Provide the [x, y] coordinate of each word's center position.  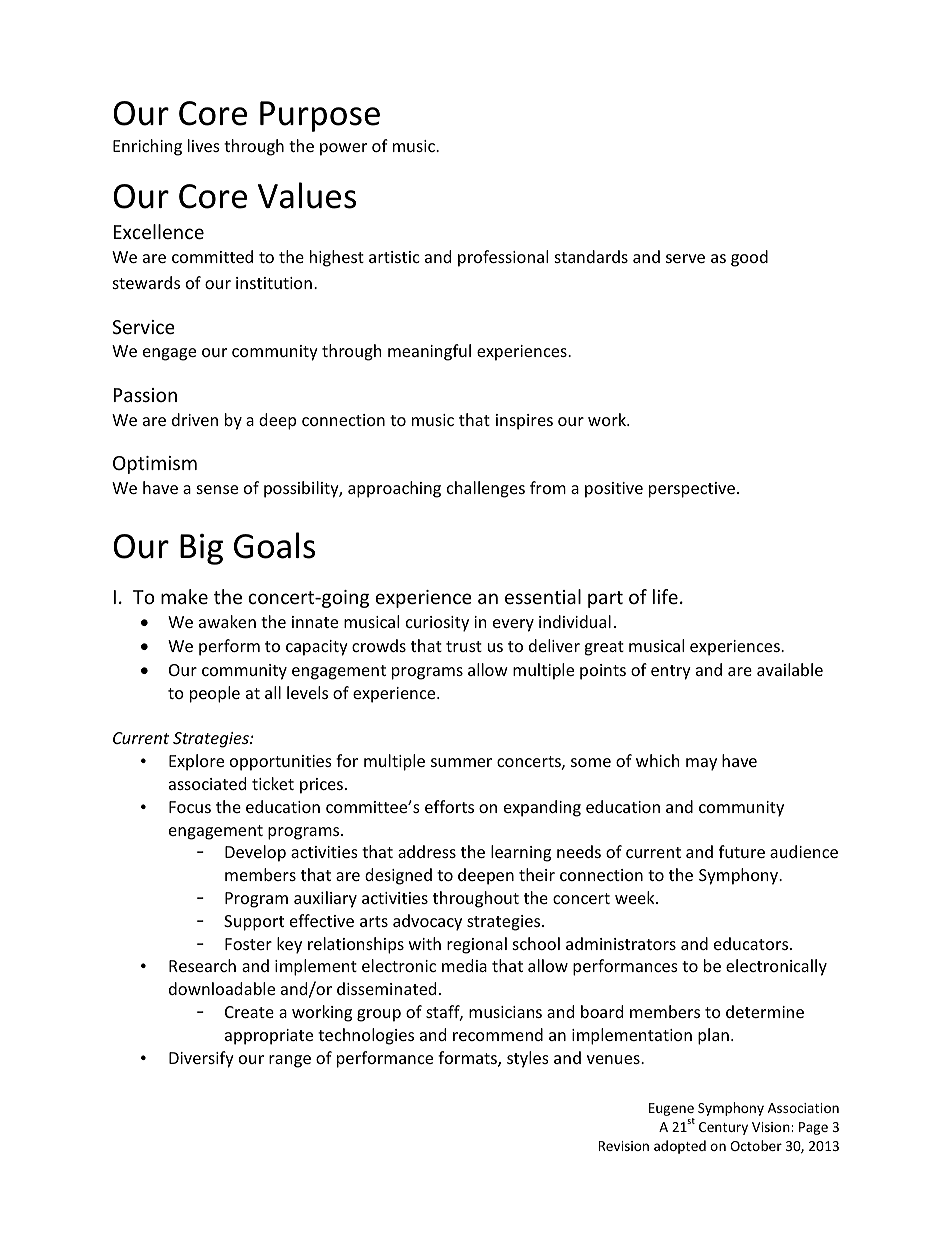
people [215, 694]
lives [204, 145]
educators [752, 943]
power [343, 149]
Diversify [201, 1059]
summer [461, 762]
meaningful [429, 352]
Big [201, 549]
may [701, 764]
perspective [692, 490]
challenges [486, 489]
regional [477, 945]
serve [685, 258]
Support [254, 923]
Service [143, 327]
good [749, 258]
